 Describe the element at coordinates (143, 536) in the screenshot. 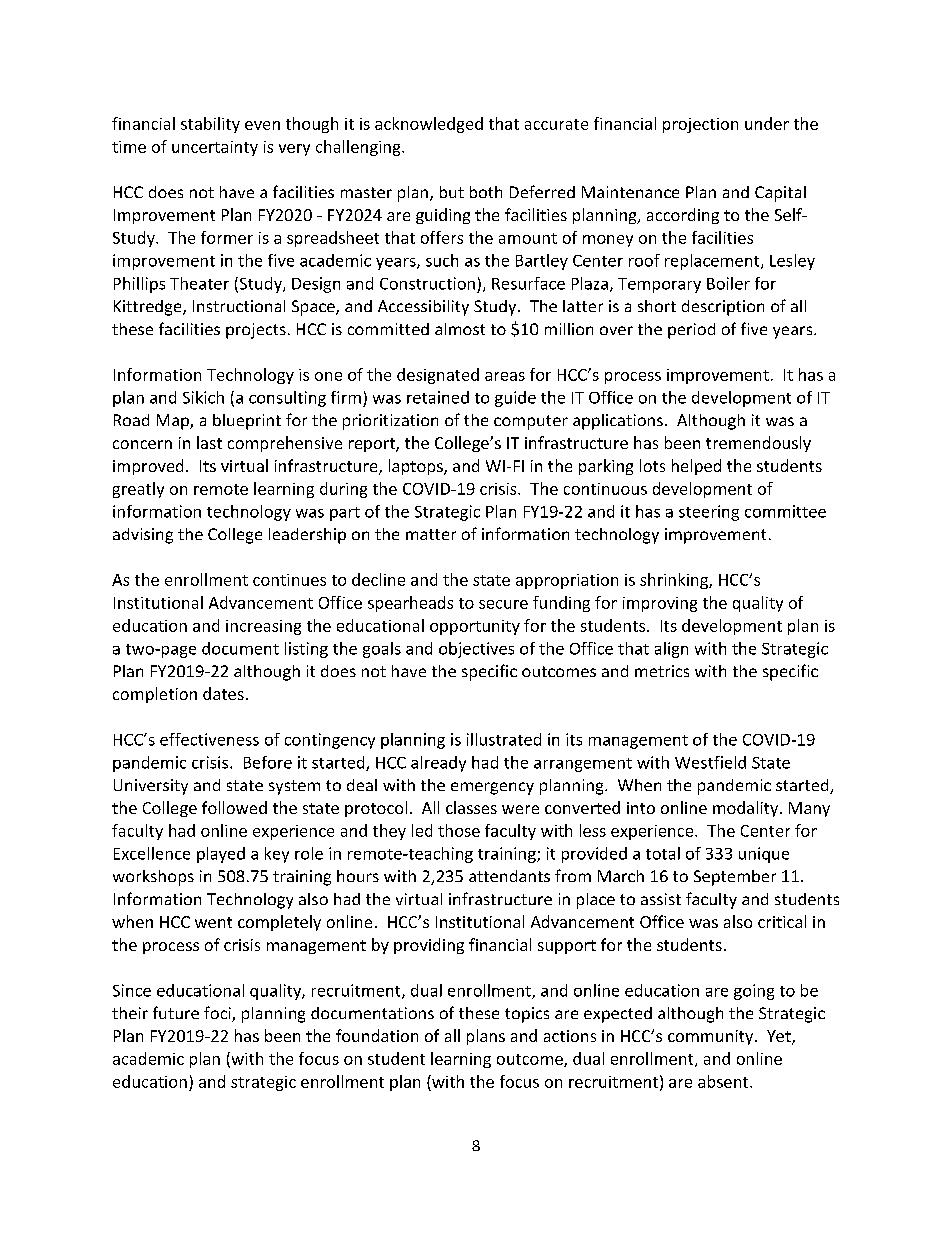

I see `advising` at that location.
